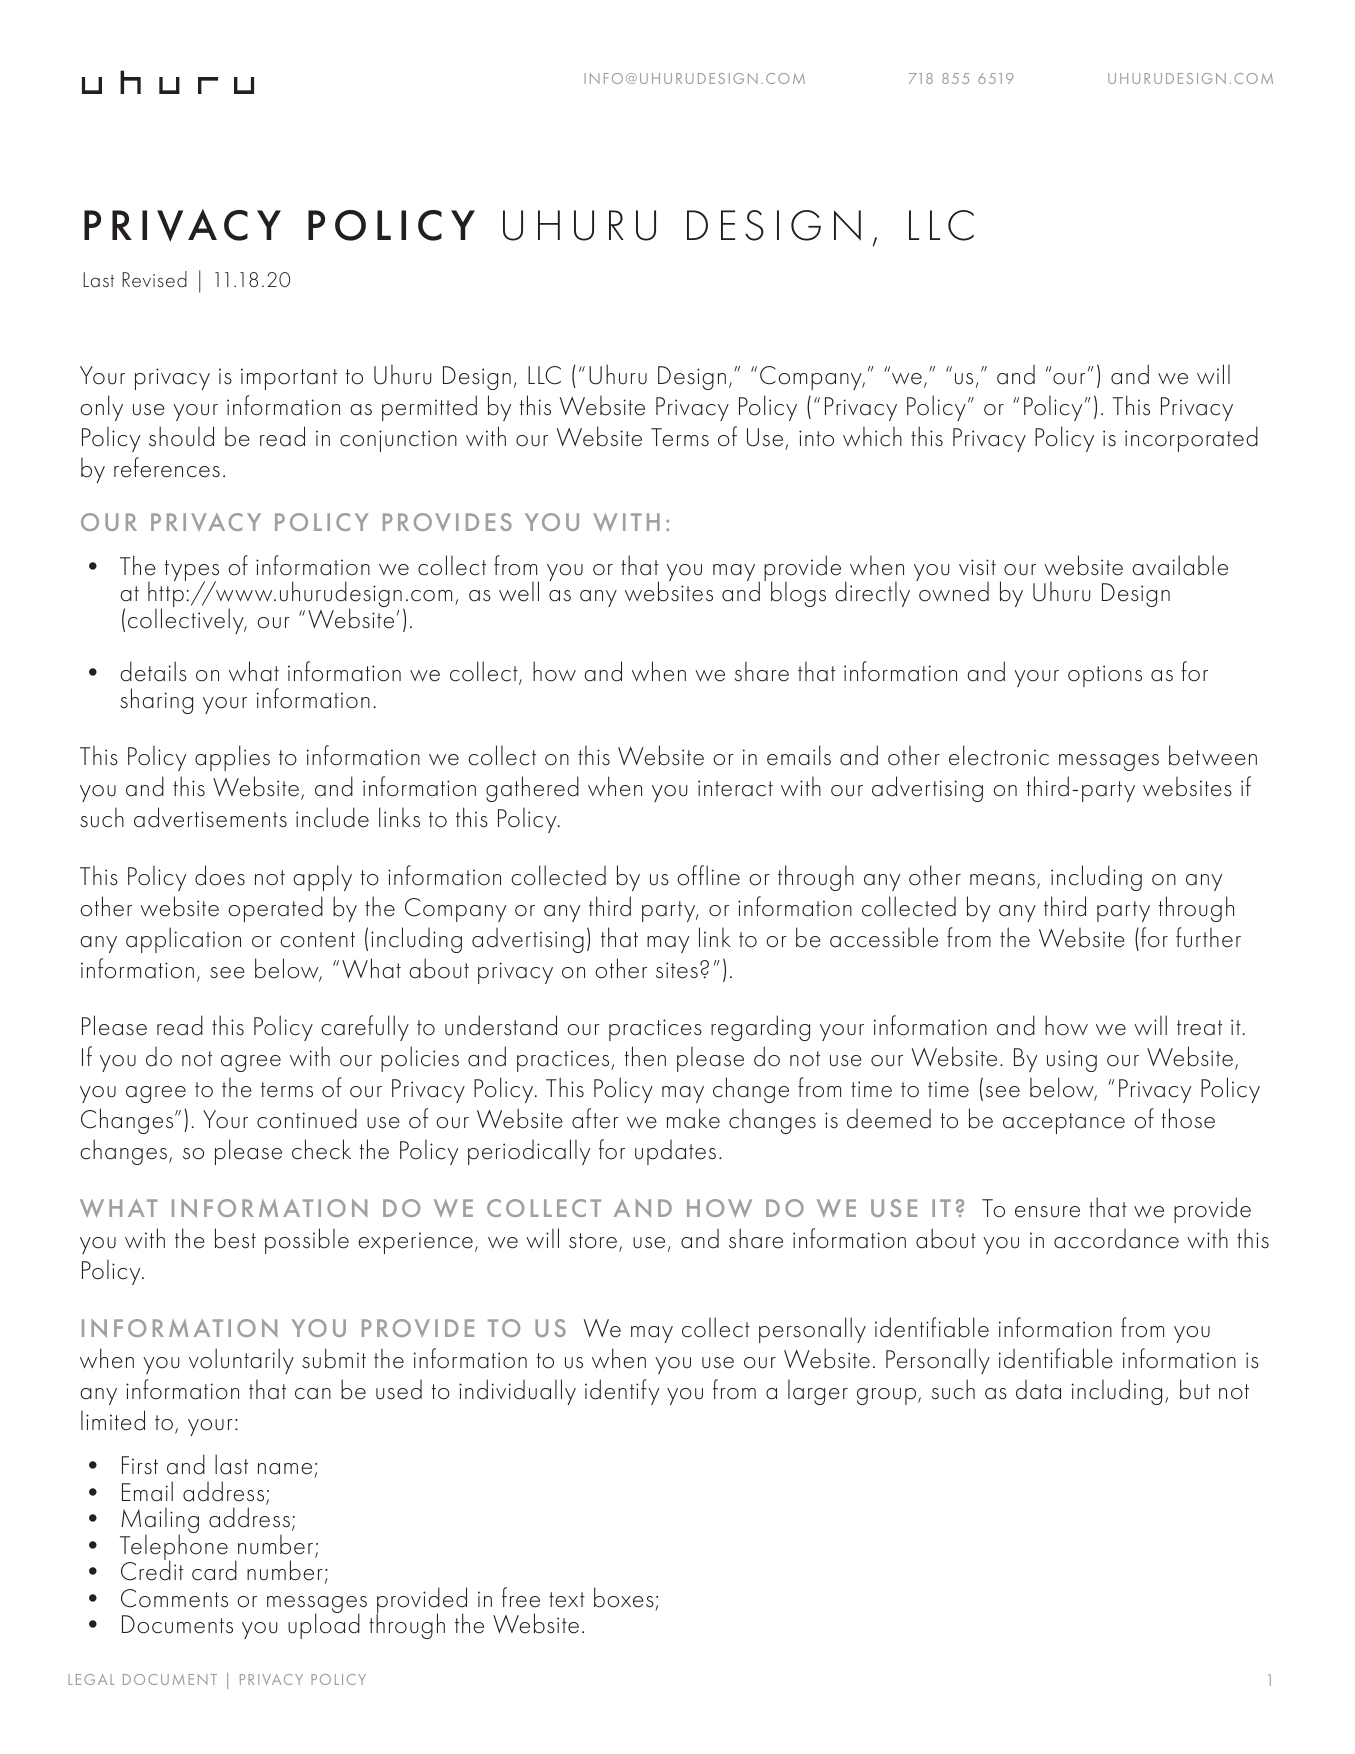  Describe the element at coordinates (174, 1598) in the screenshot. I see `Comments` at that location.
